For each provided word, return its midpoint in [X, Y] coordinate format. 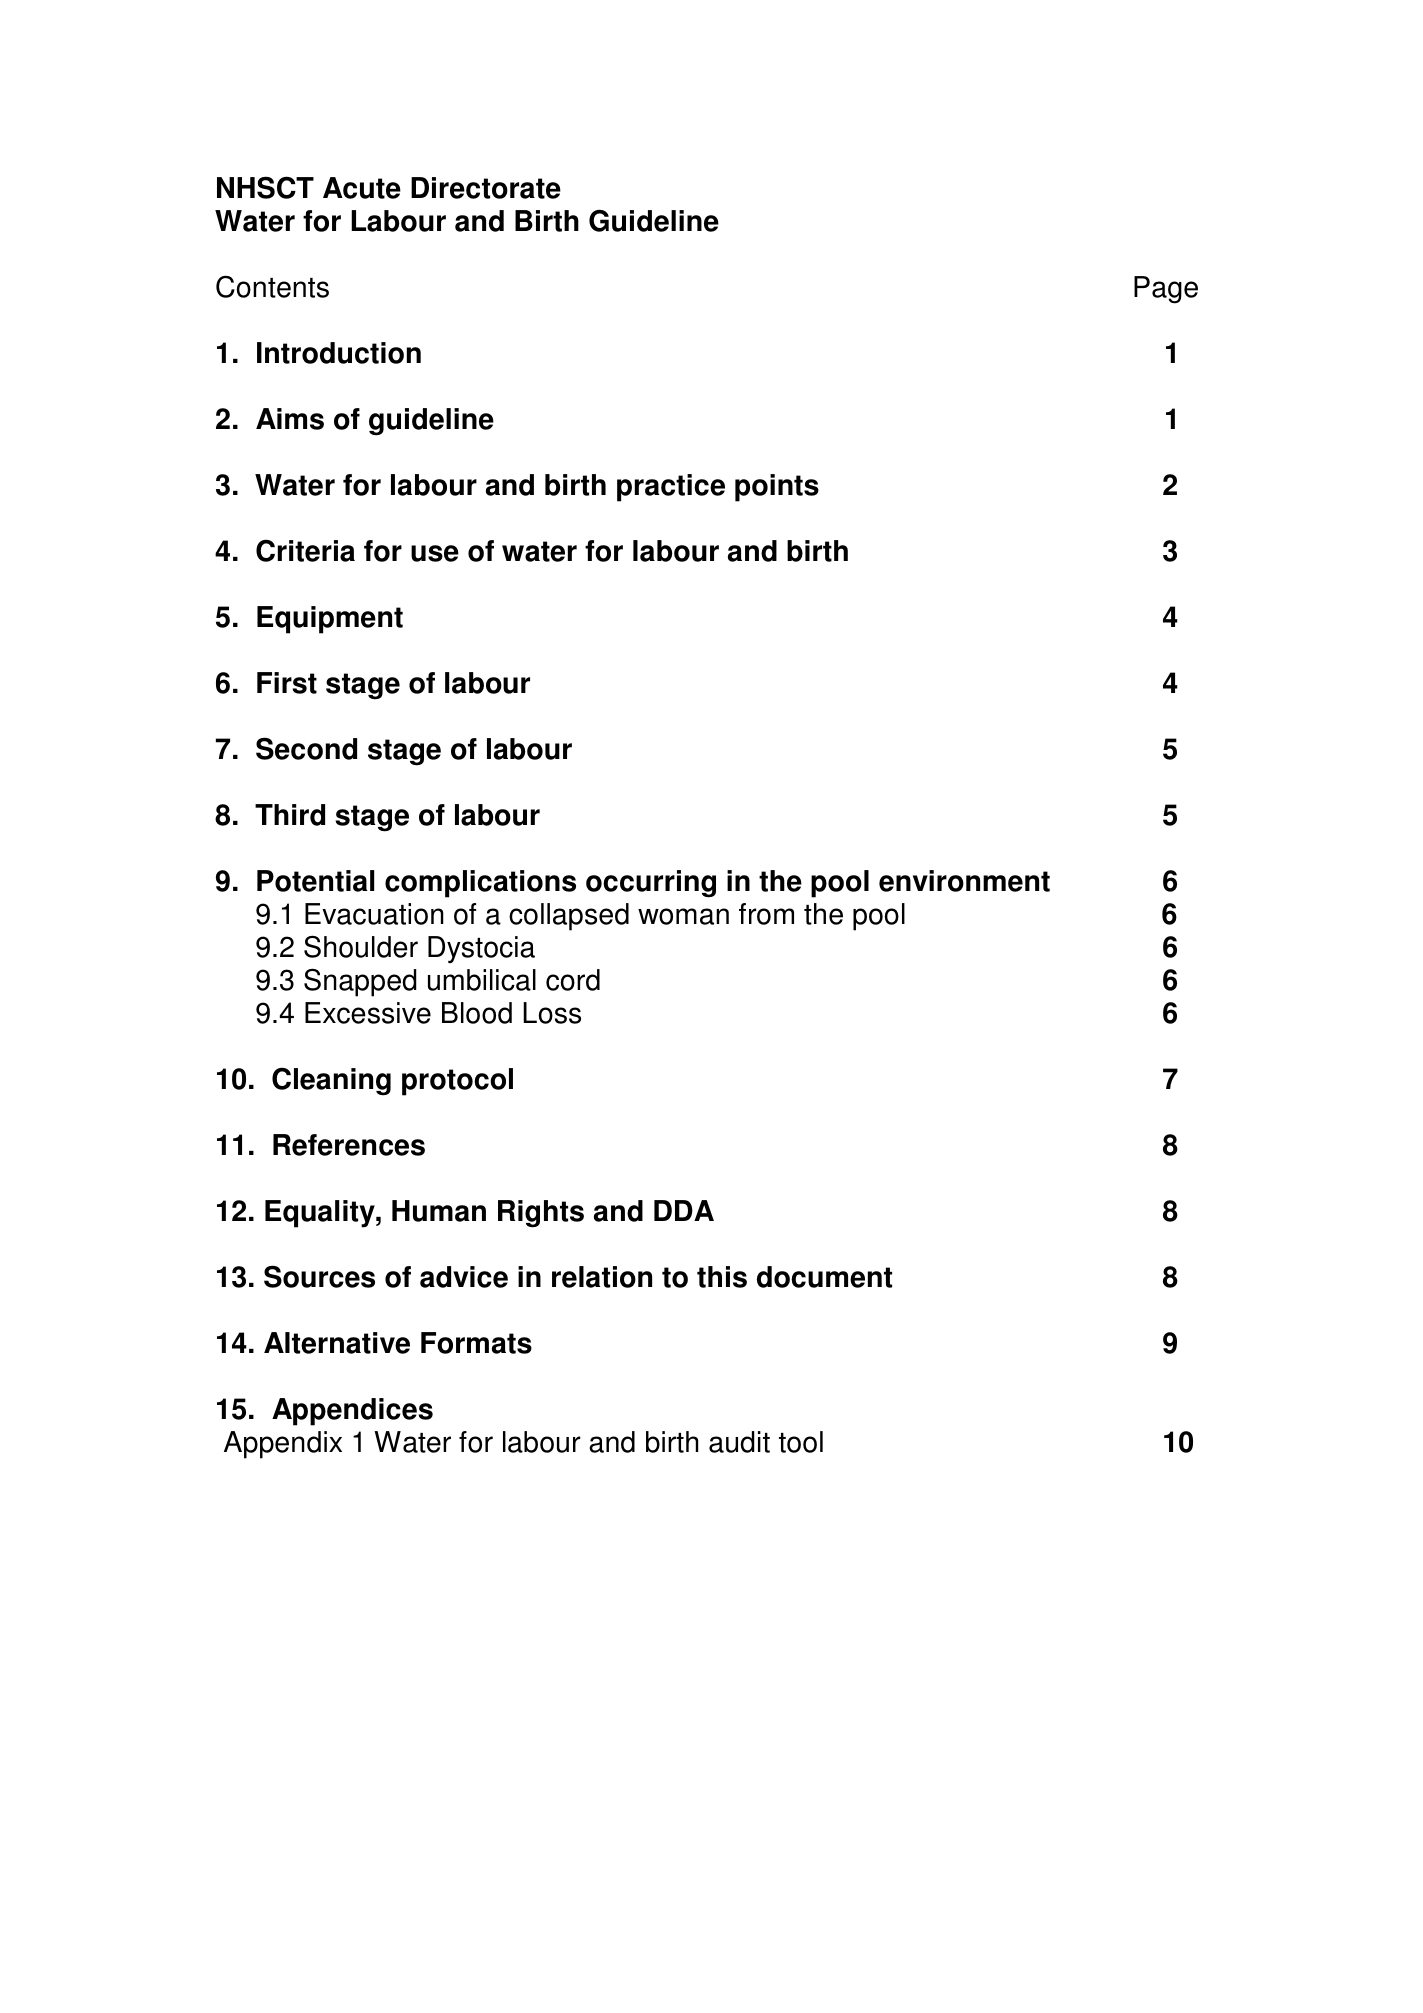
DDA [684, 1210]
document [824, 1277]
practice [671, 488]
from [766, 914]
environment [964, 881]
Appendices [352, 1412]
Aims [290, 419]
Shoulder [361, 946]
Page [1166, 290]
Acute [362, 188]
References [349, 1145]
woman [683, 916]
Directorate [486, 188]
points [777, 488]
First [287, 683]
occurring [651, 884]
